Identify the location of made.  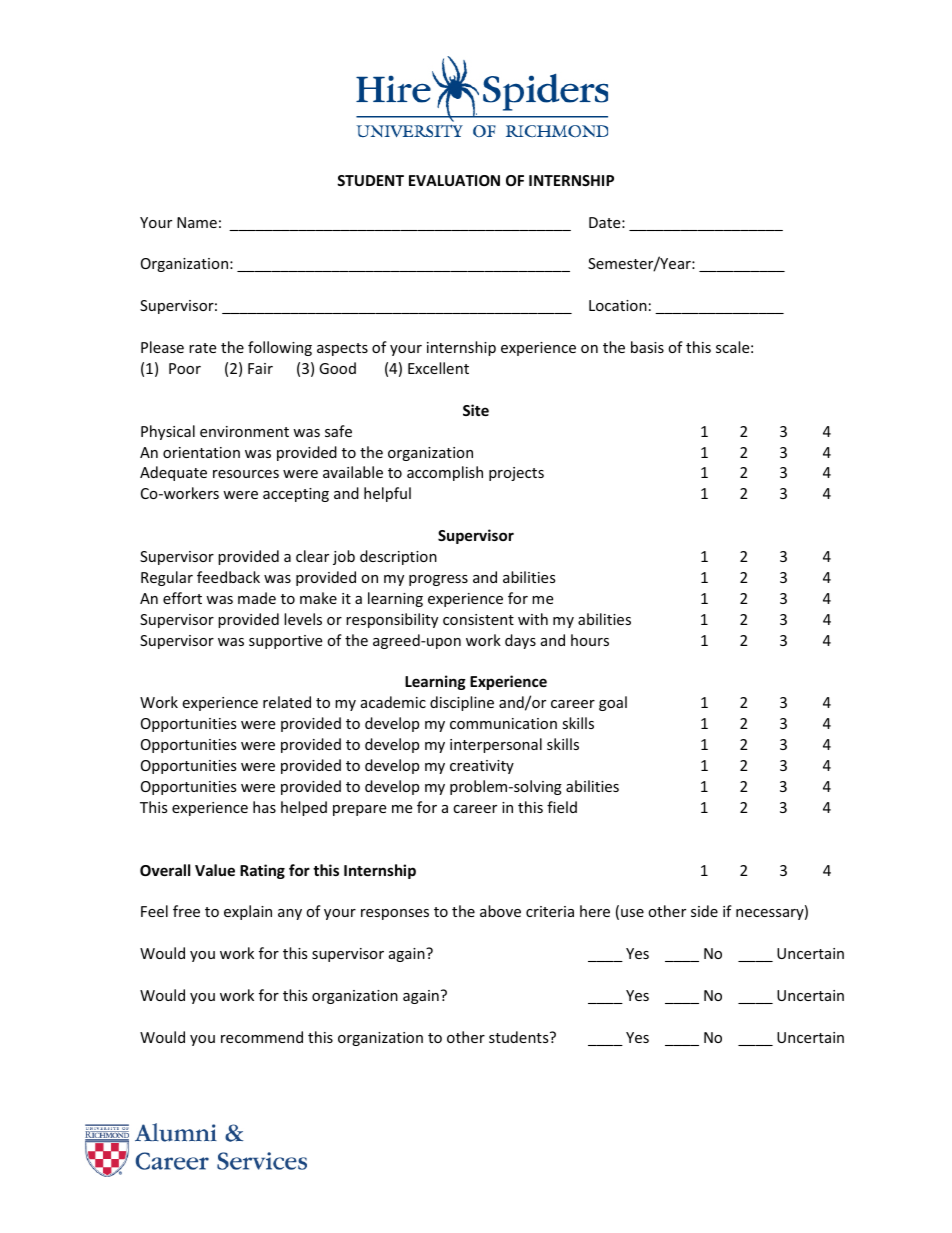
(257, 598).
